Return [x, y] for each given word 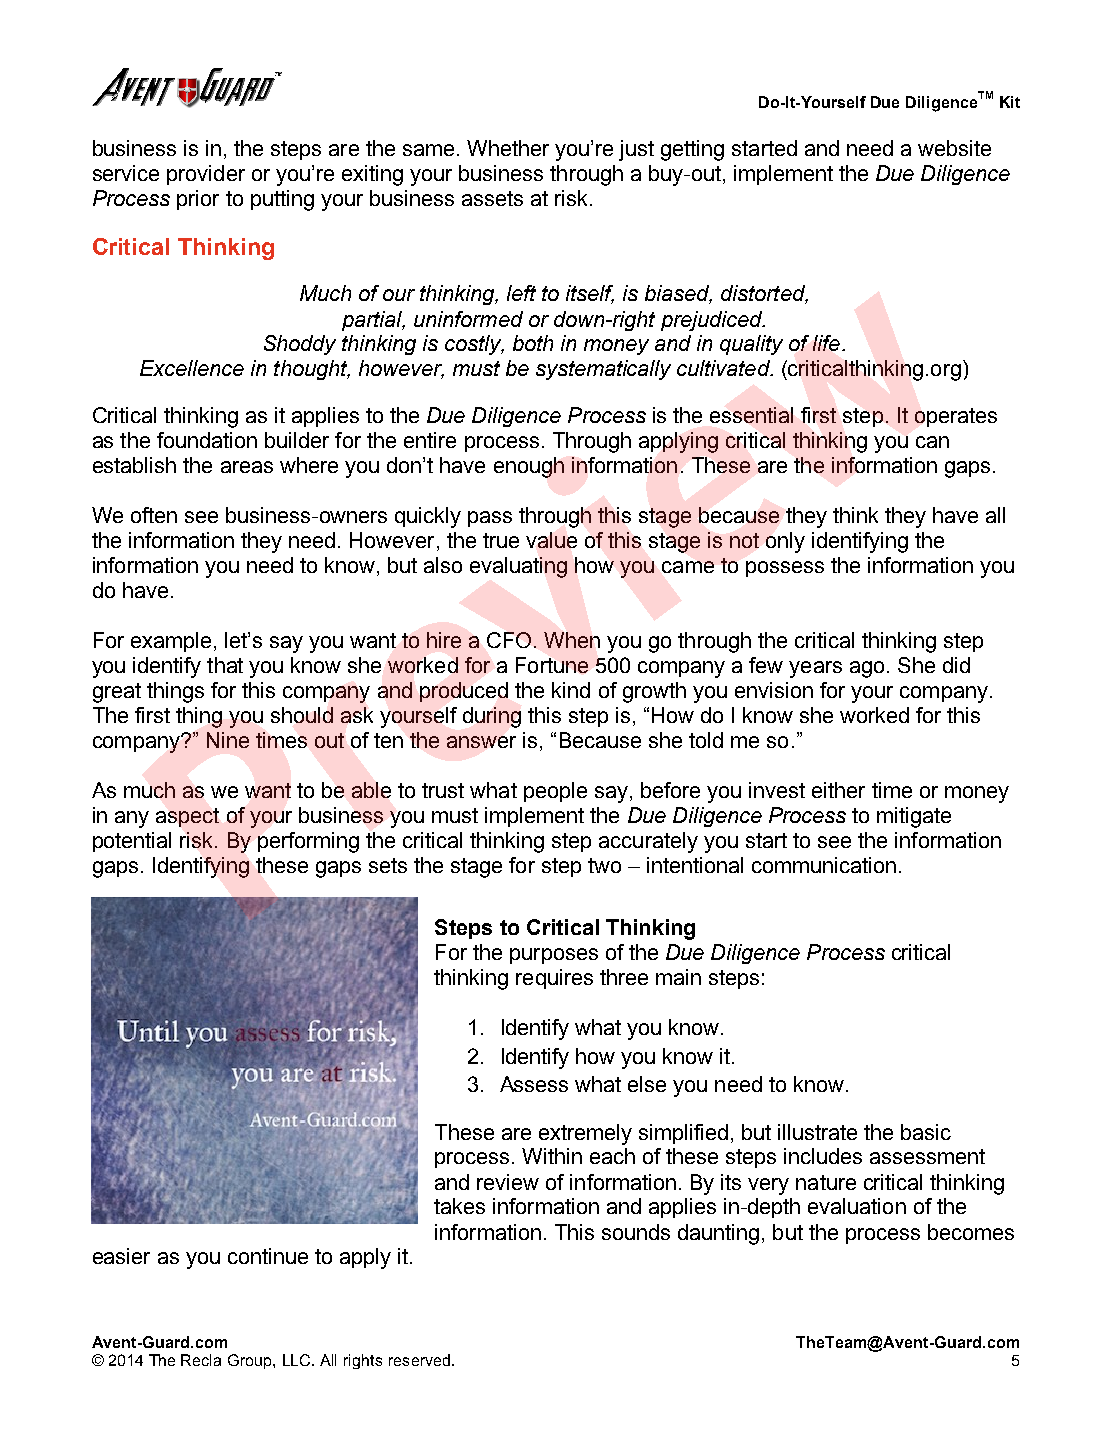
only [785, 542]
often [154, 515]
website [954, 148]
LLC [298, 1360]
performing [308, 842]
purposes [554, 956]
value [551, 540]
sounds [636, 1232]
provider [206, 175]
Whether [508, 148]
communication [824, 865]
